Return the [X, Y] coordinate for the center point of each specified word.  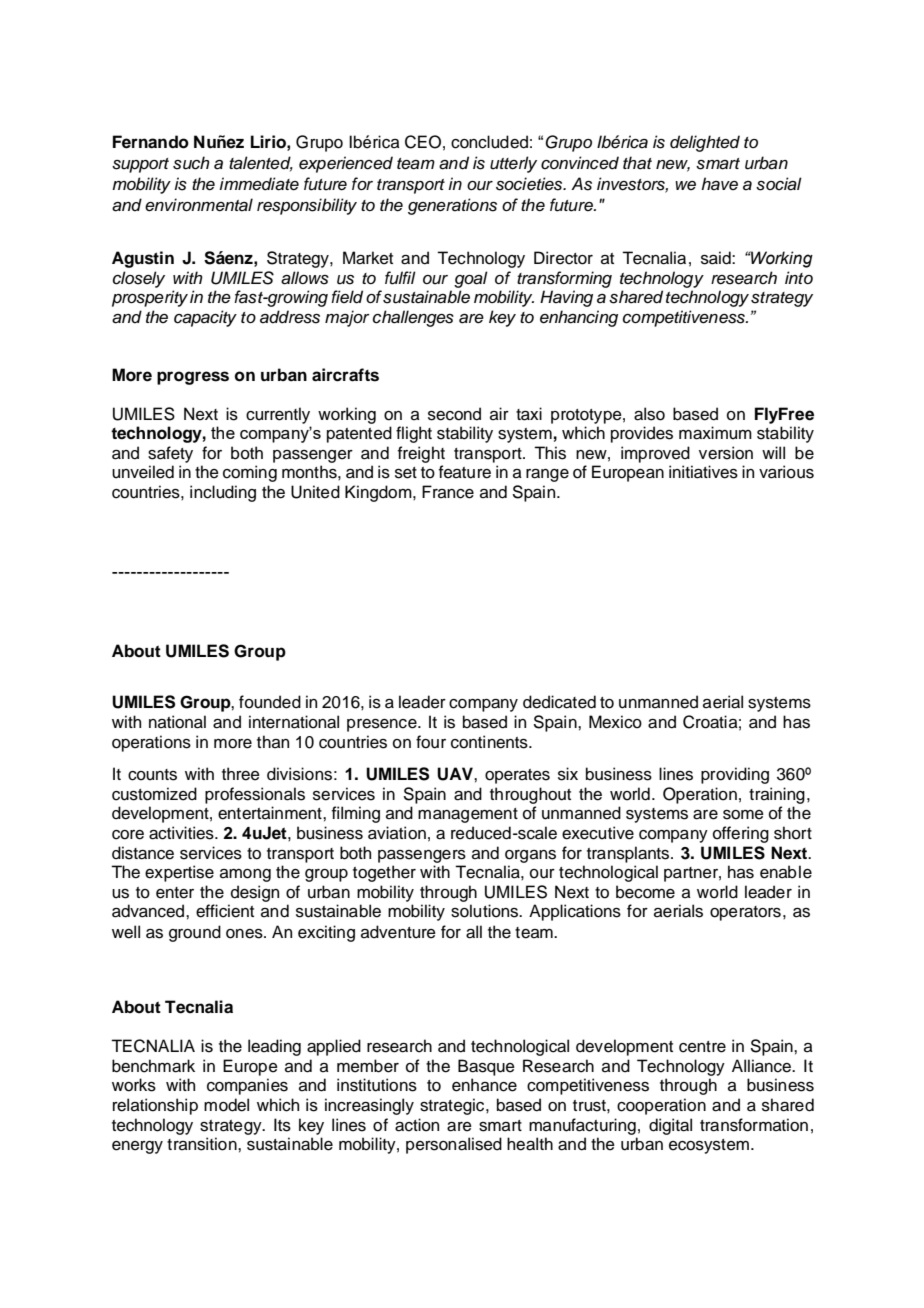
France [448, 492]
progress [193, 378]
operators [745, 913]
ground [195, 933]
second [454, 414]
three [241, 774]
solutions [486, 911]
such [191, 163]
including [223, 493]
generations [452, 206]
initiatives [703, 472]
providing [735, 775]
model [226, 1105]
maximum [715, 433]
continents [490, 742]
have [719, 184]
